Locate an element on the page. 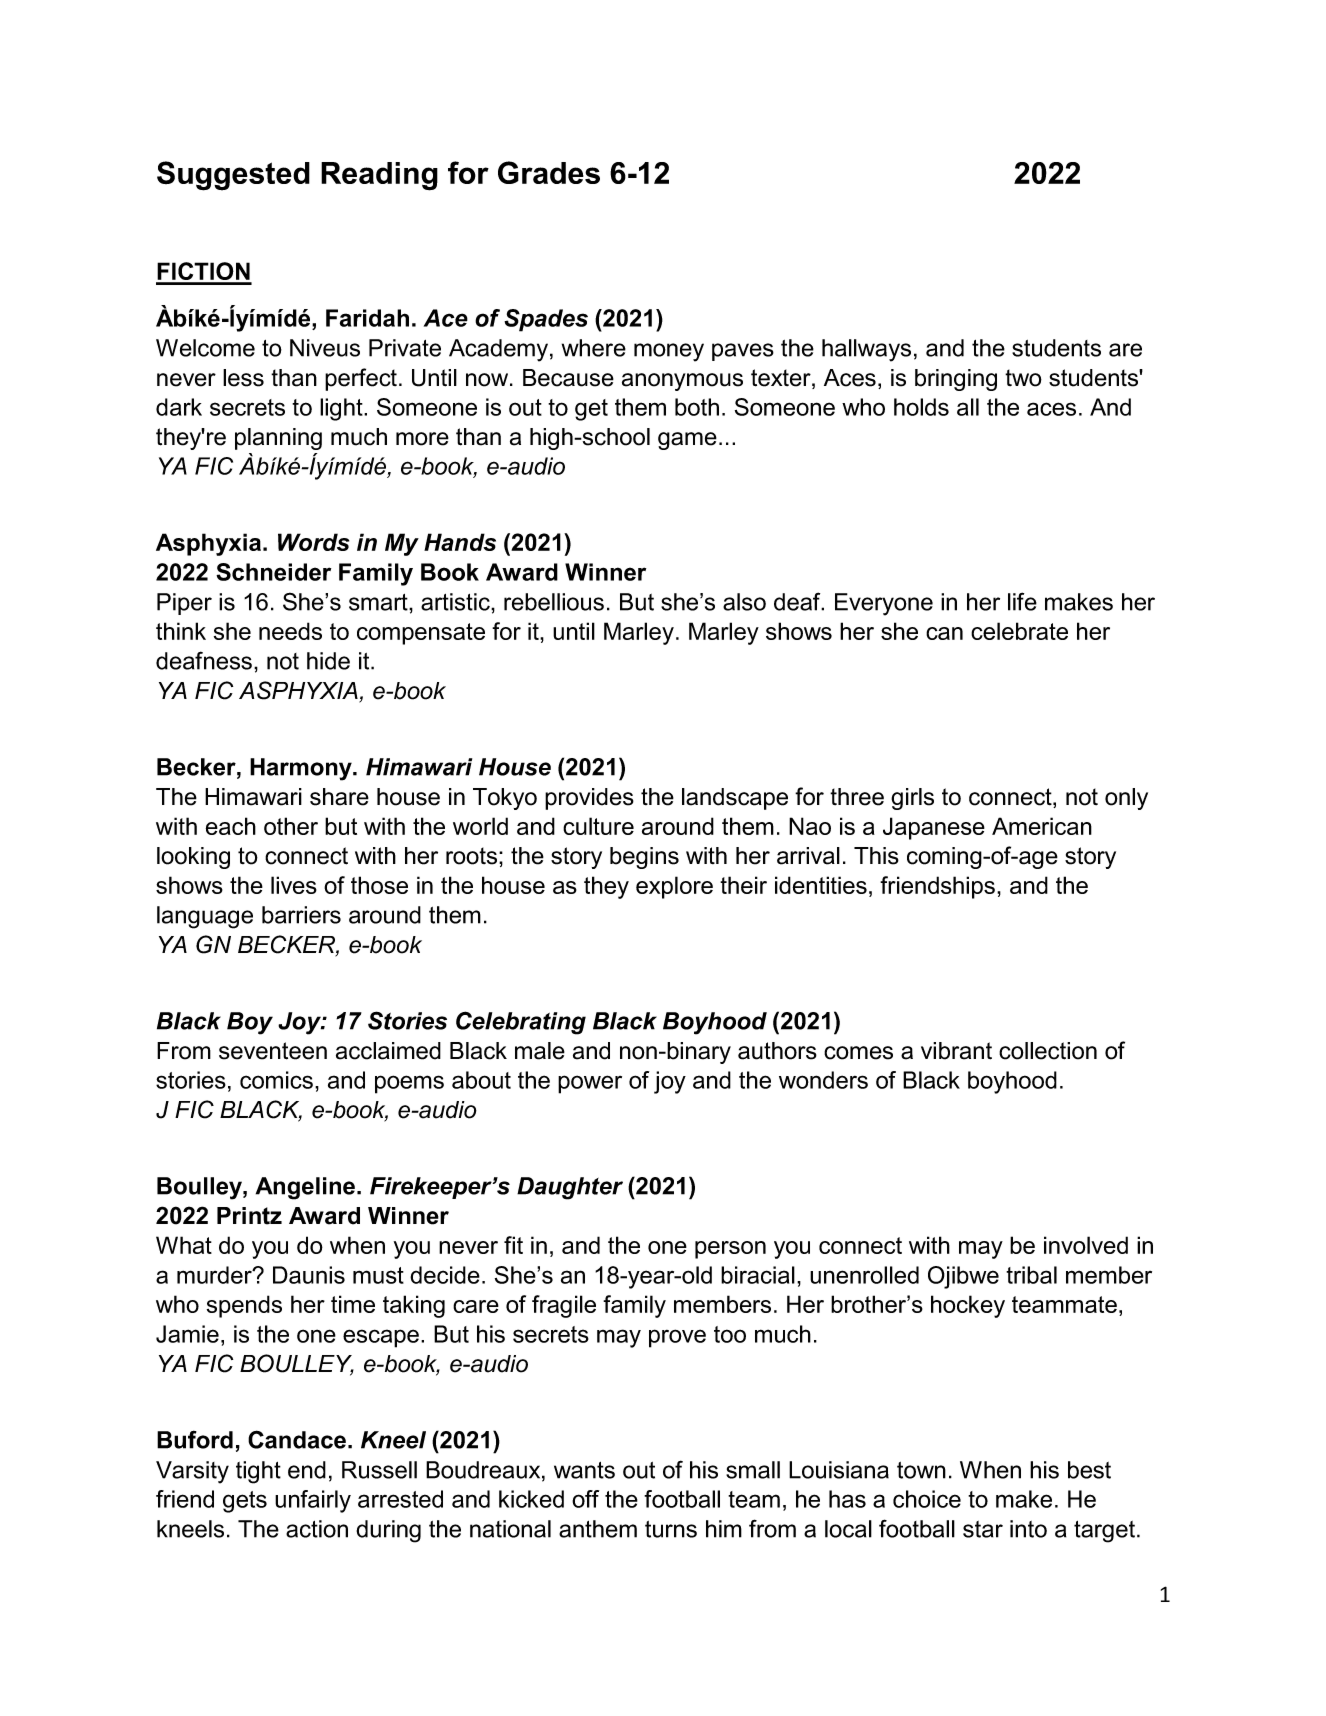 The height and width of the document is (1716, 1326). Suggested is located at coordinates (233, 176).
